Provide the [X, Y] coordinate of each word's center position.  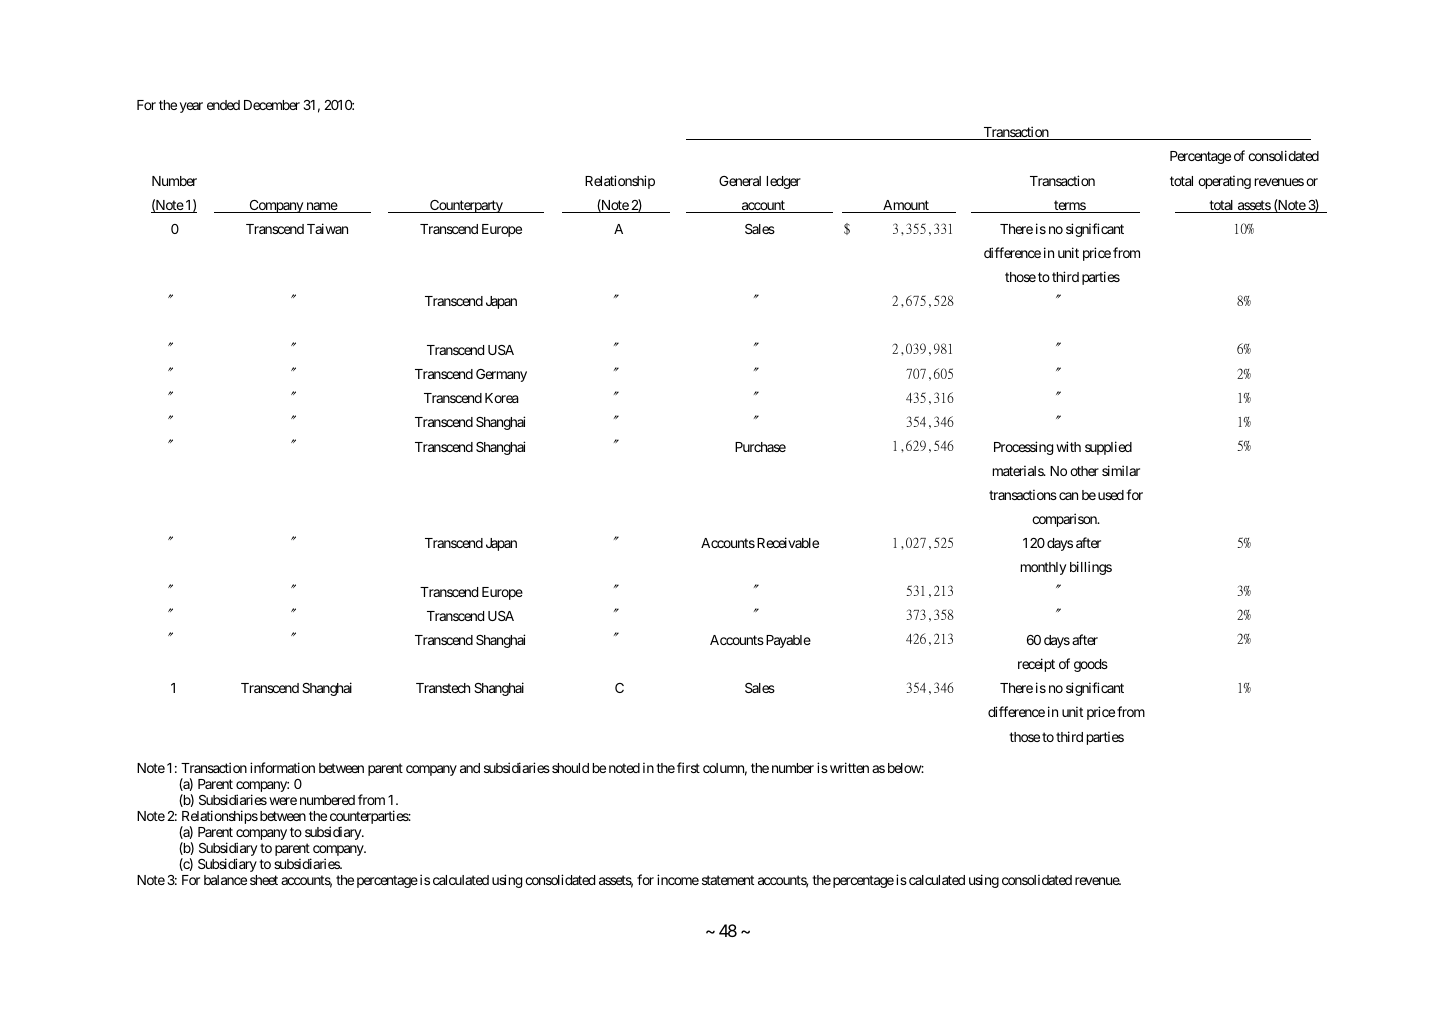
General [740, 181]
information [282, 767]
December [272, 105]
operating [1224, 182]
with [1068, 446]
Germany [501, 375]
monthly [1043, 568]
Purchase [760, 447]
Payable [787, 641]
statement [728, 880]
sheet [264, 880]
